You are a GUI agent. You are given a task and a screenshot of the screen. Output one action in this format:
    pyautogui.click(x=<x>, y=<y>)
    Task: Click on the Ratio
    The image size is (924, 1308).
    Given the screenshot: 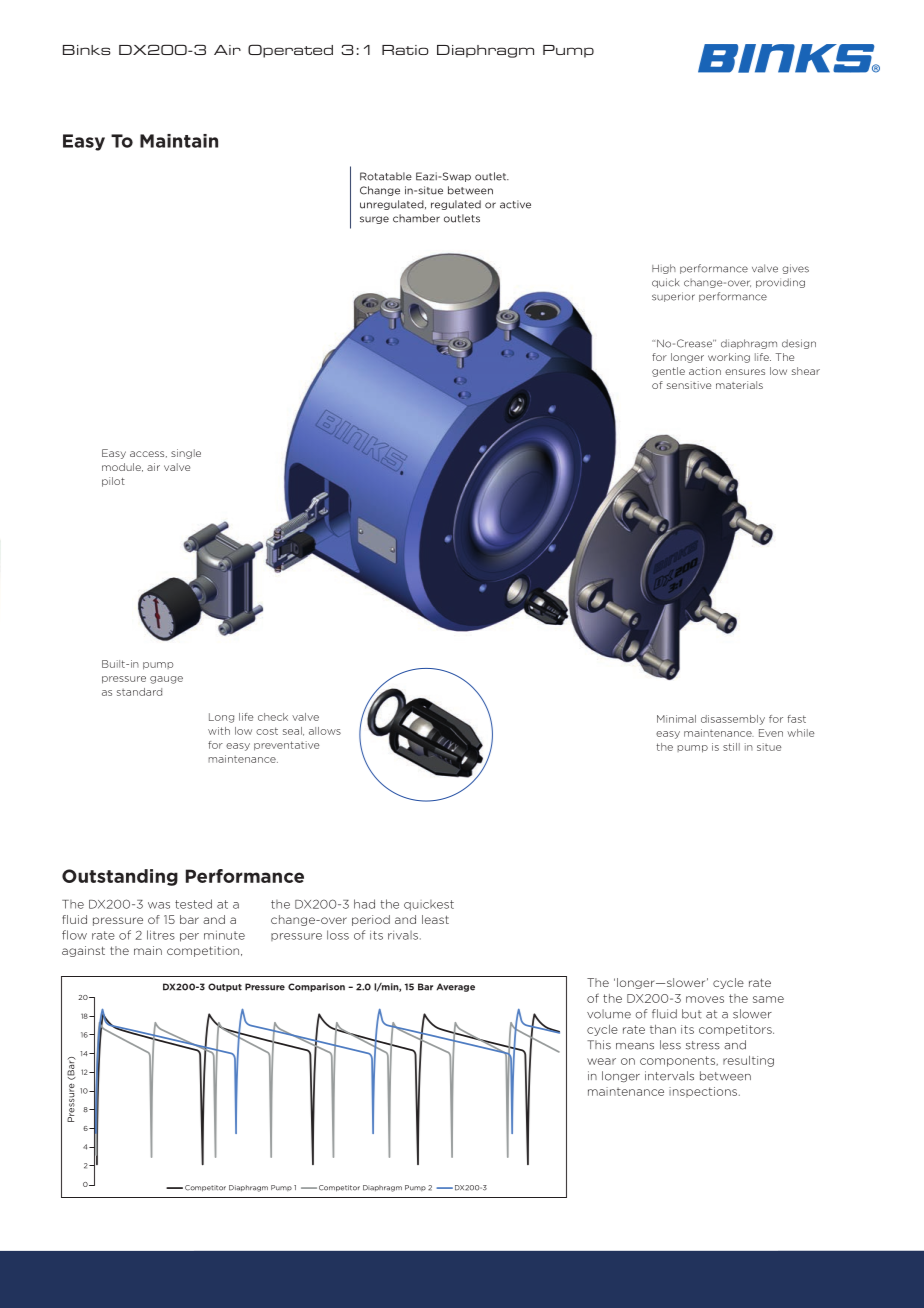 What is the action you would take?
    pyautogui.click(x=405, y=50)
